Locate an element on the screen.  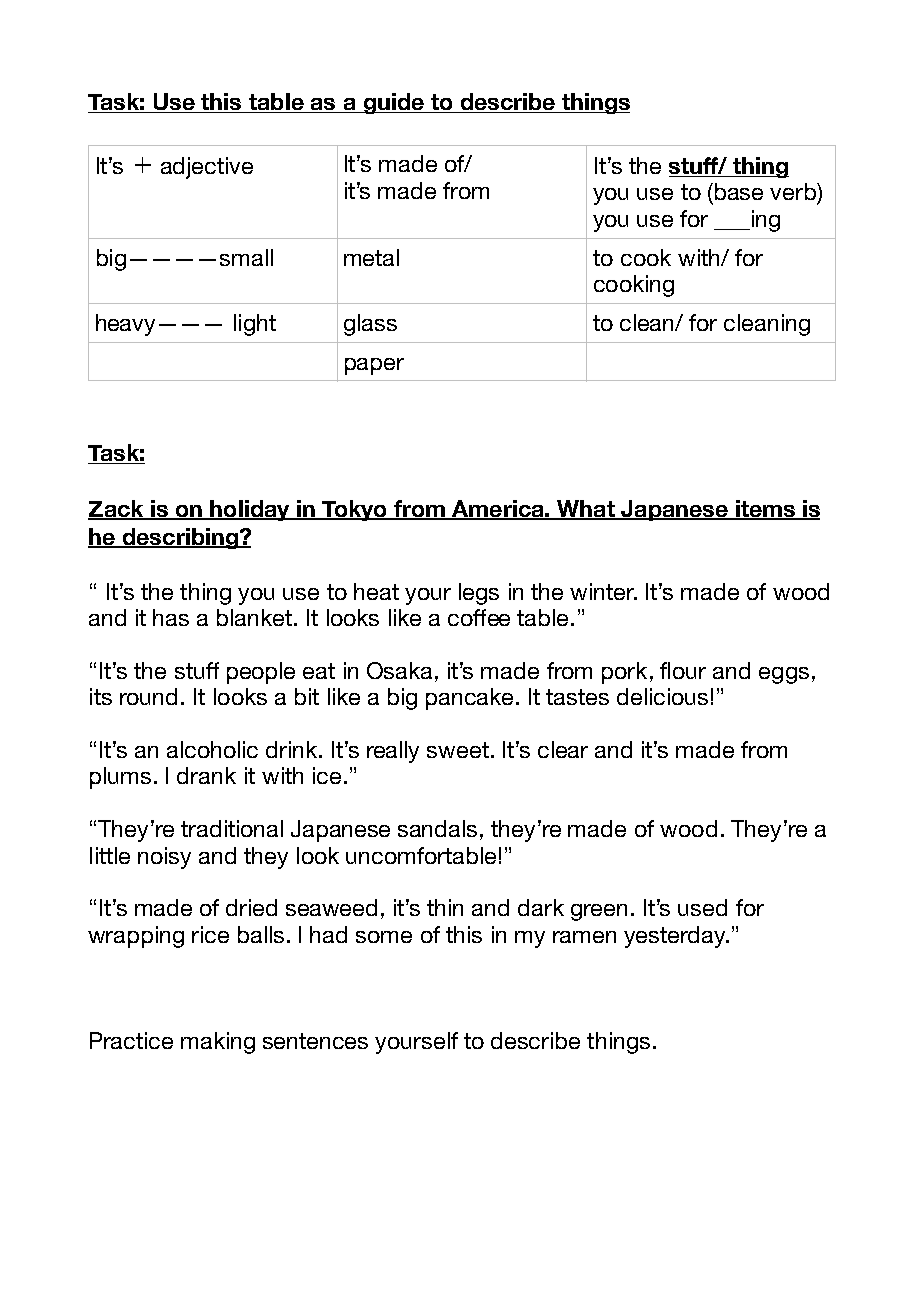
describing is located at coordinates (180, 538).
